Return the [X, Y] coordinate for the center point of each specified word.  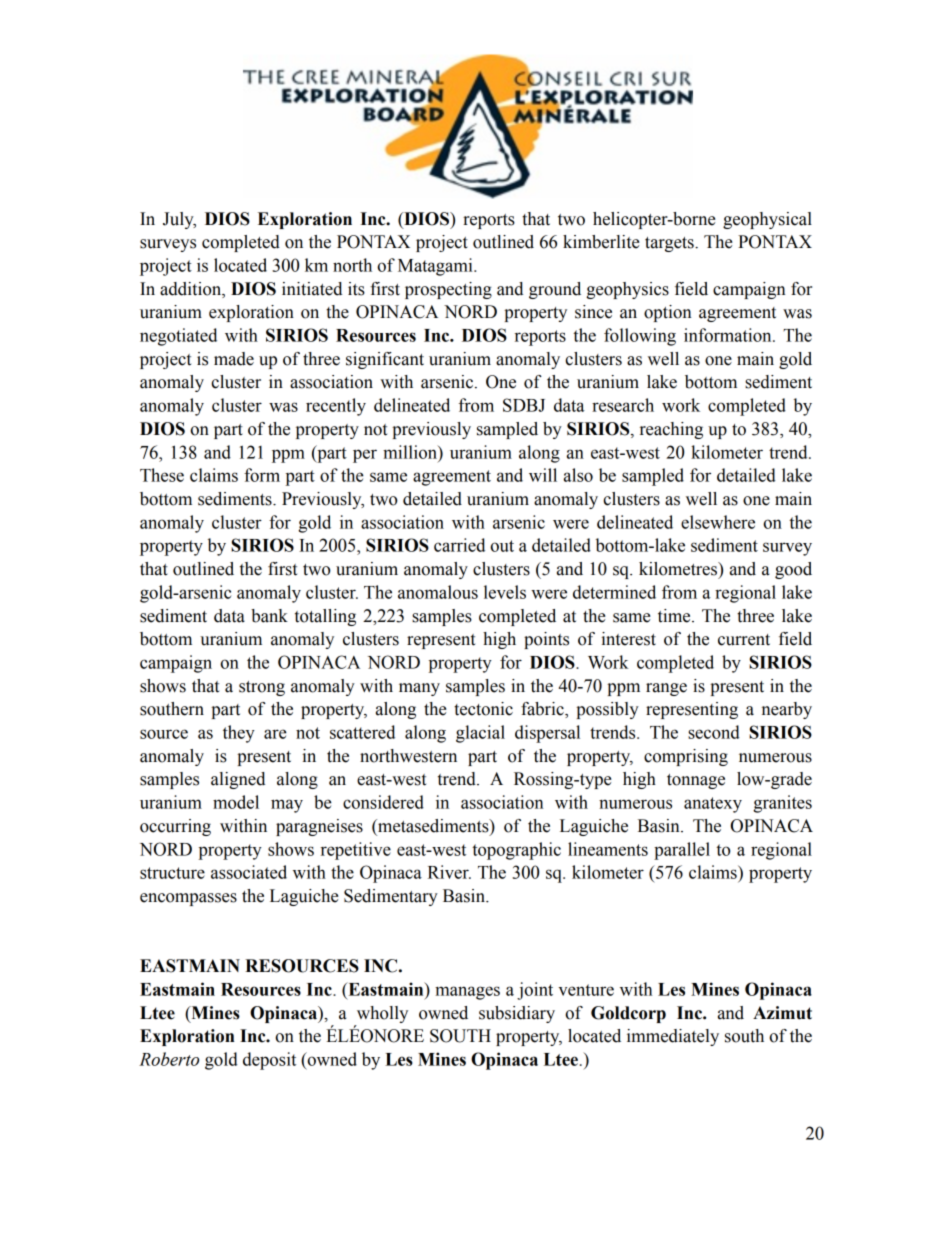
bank [269, 616]
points [546, 640]
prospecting [448, 290]
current [744, 640]
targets [670, 244]
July [179, 220]
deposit [269, 1061]
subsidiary [517, 1014]
